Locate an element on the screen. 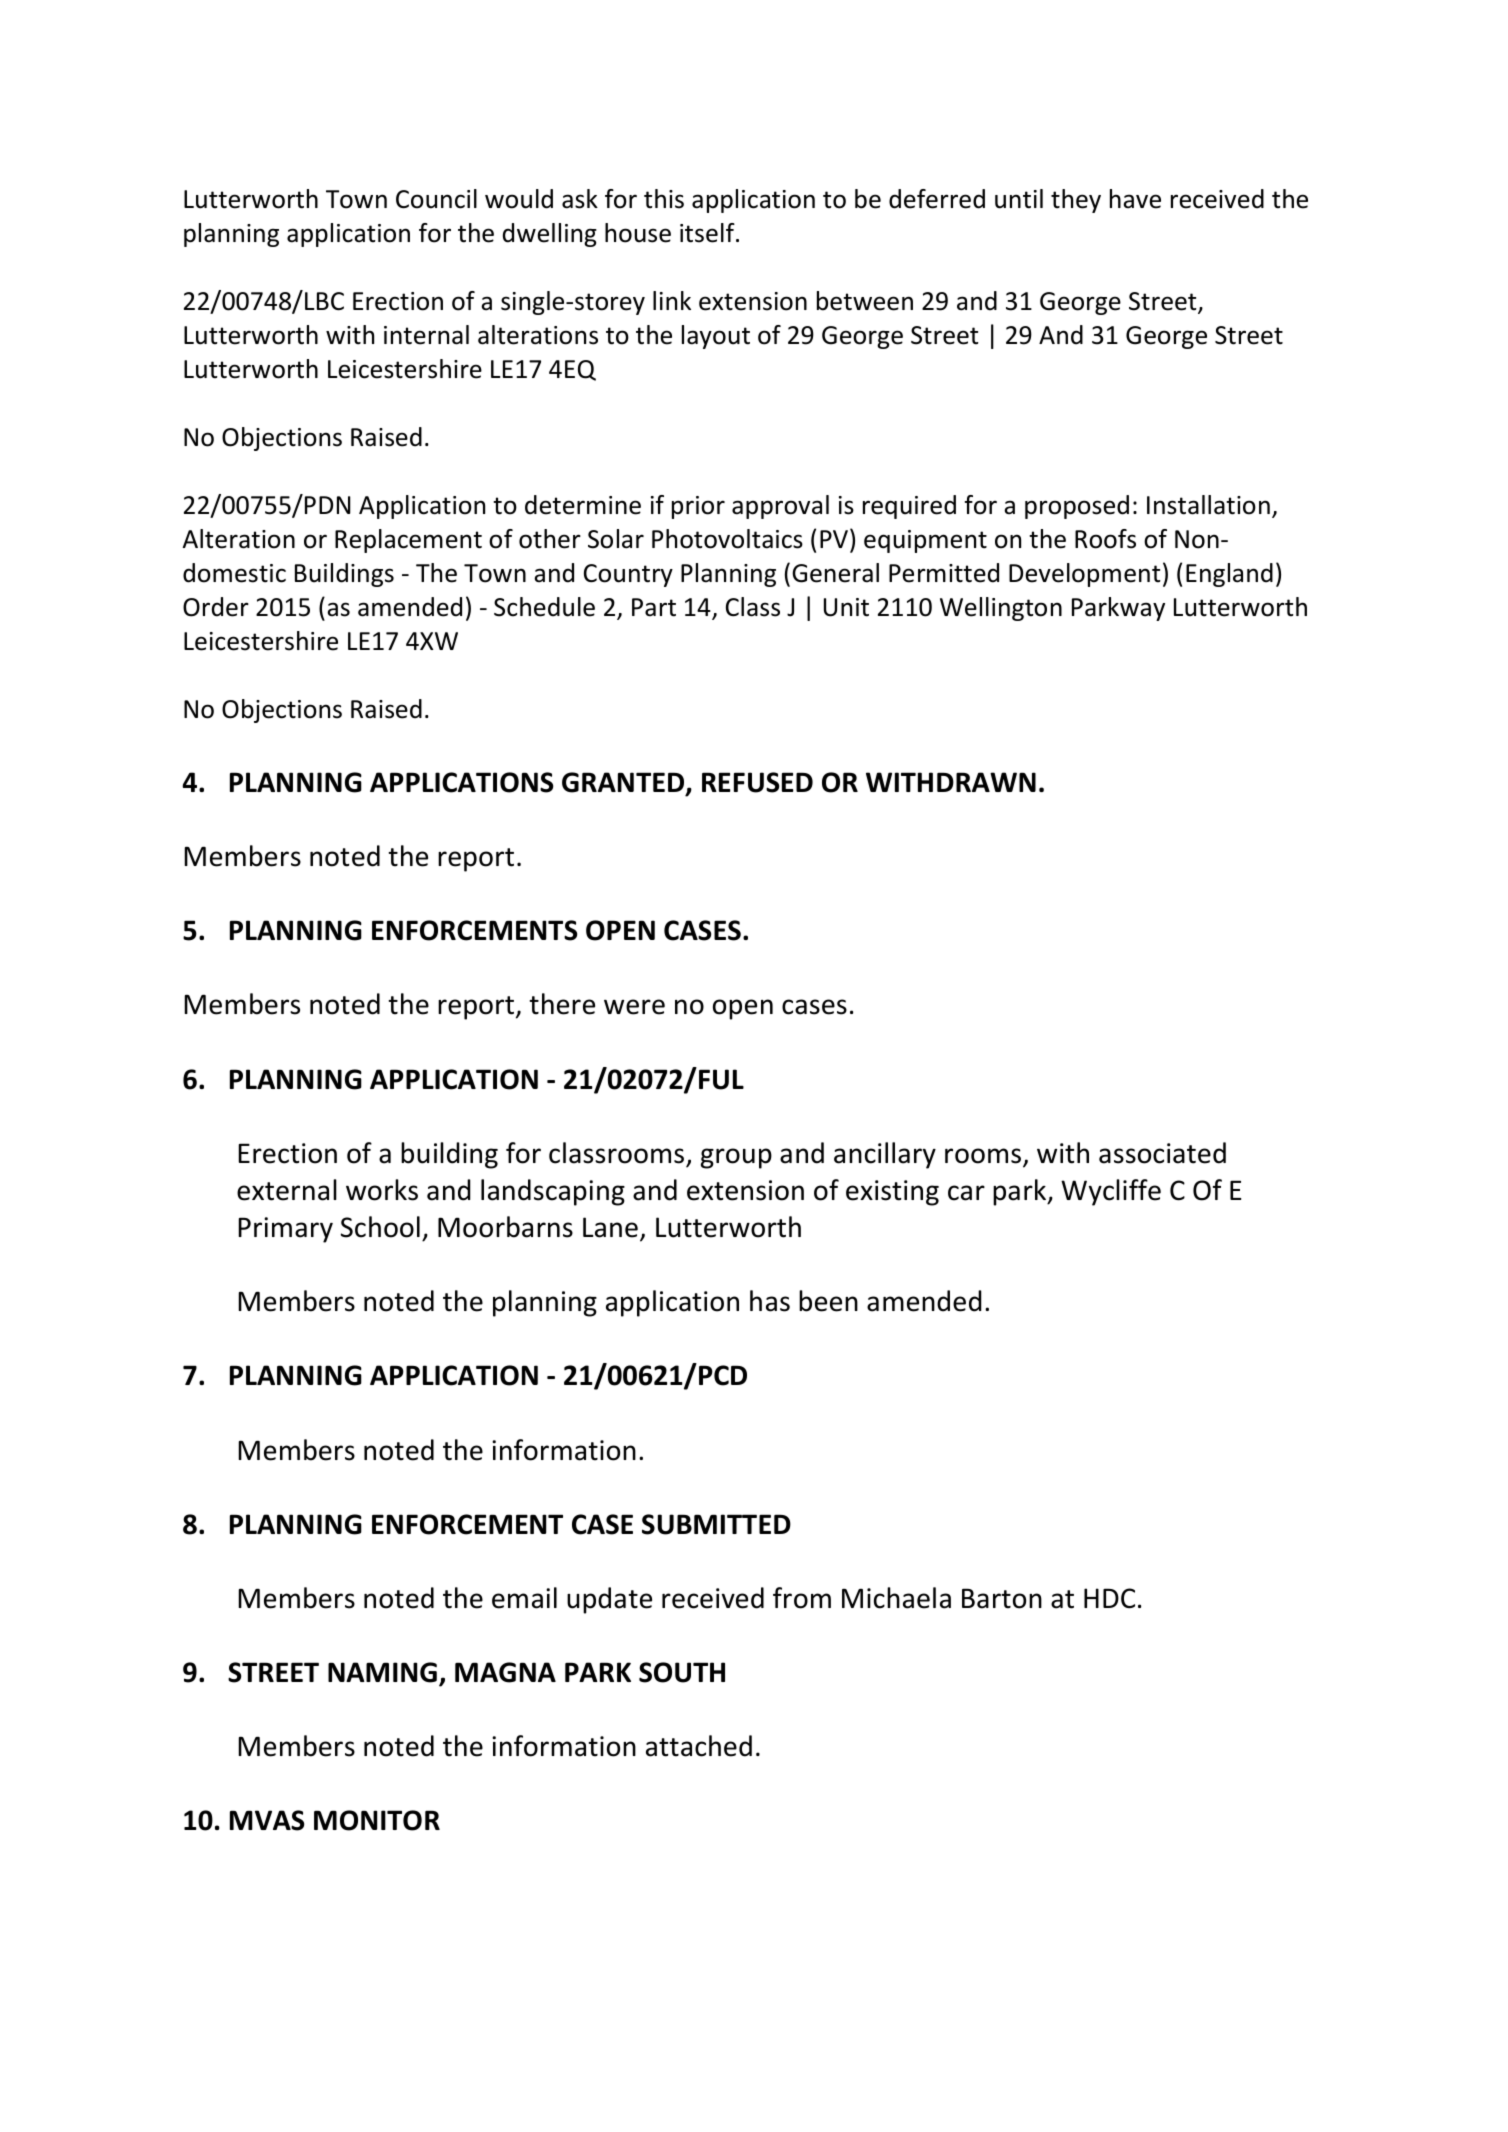 The height and width of the screenshot is (2132, 1508). Part is located at coordinates (654, 607).
